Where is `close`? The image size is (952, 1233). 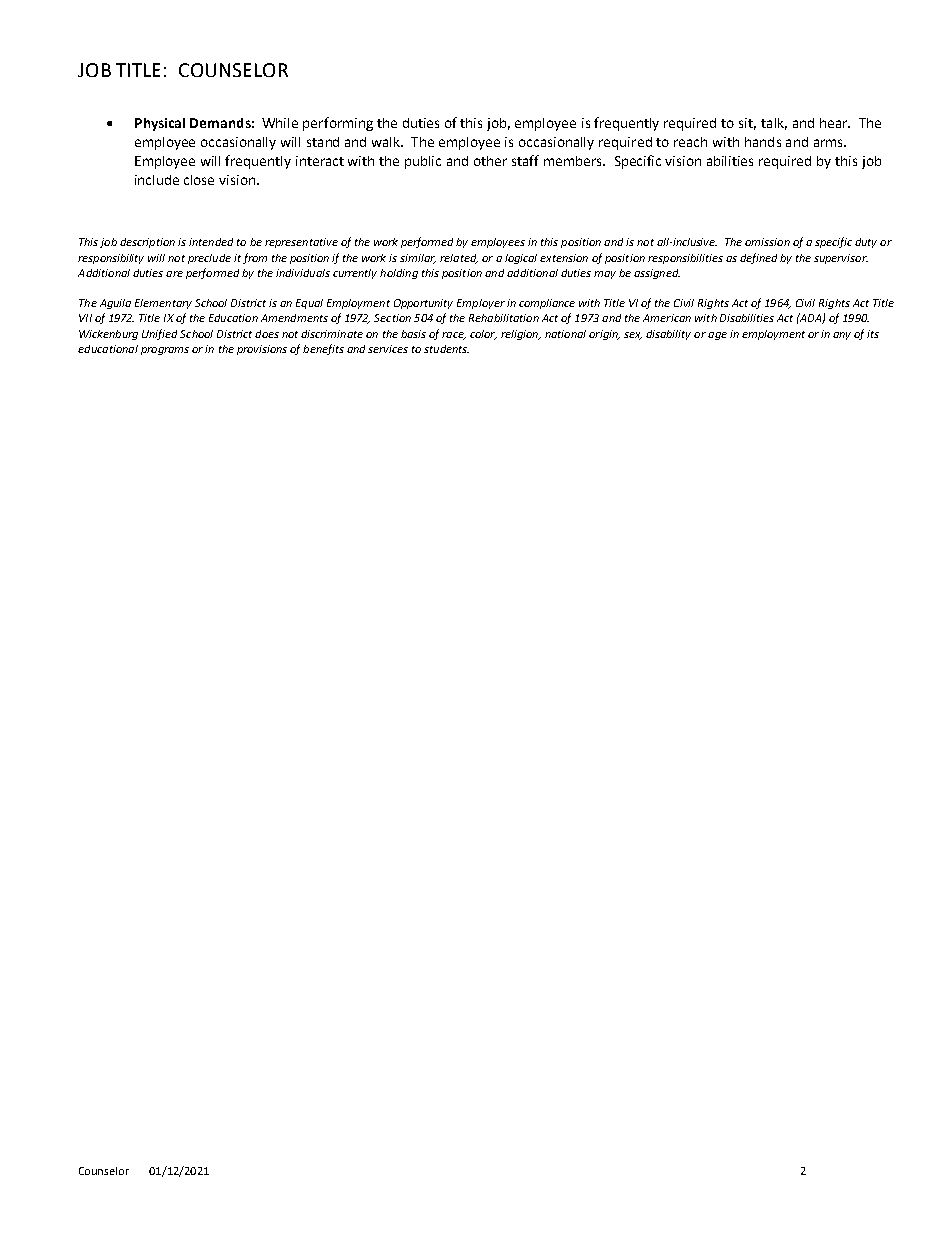 close is located at coordinates (199, 180).
